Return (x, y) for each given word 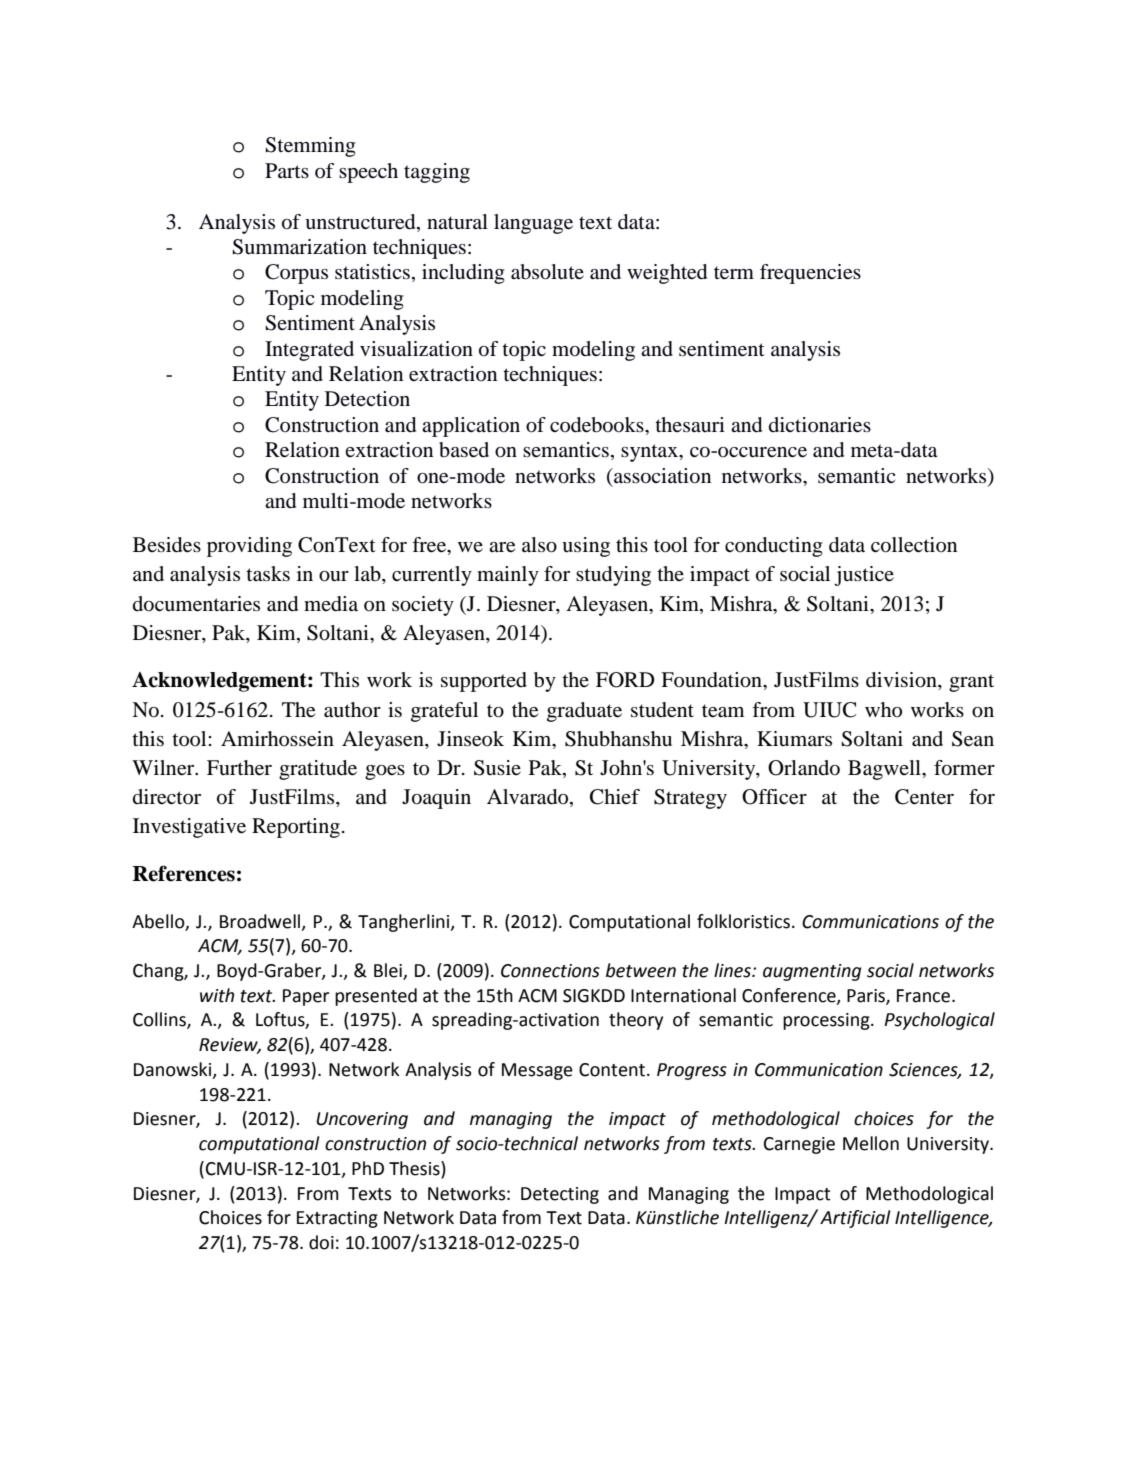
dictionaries (820, 425)
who (883, 709)
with (217, 995)
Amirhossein (277, 739)
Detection (367, 399)
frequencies (810, 274)
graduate (584, 712)
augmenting (812, 972)
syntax (650, 453)
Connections (550, 971)
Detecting (560, 1195)
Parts (287, 170)
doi (321, 1242)
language (533, 224)
